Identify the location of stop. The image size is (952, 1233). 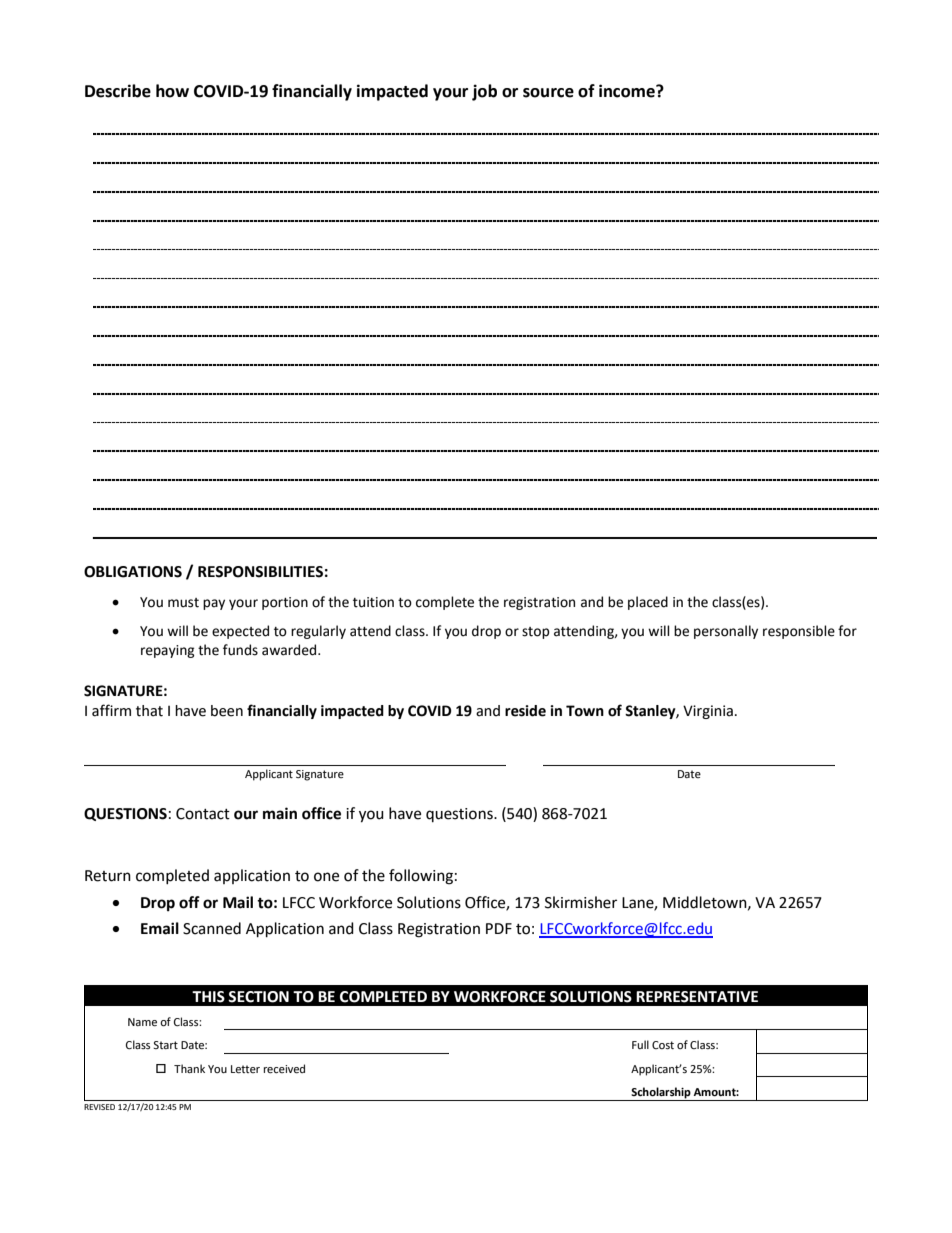
(536, 633).
